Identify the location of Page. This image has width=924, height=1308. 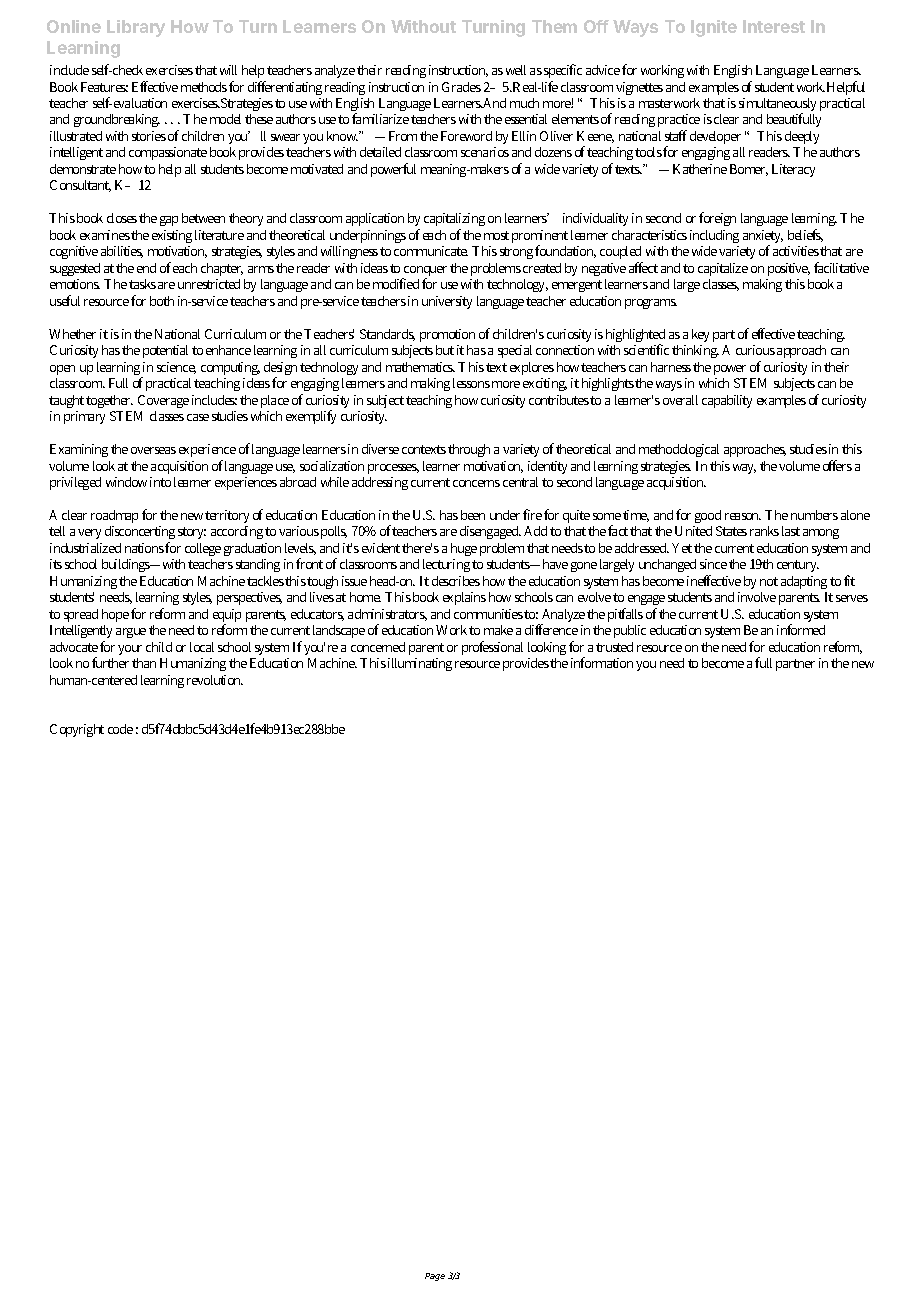
(435, 1277).
